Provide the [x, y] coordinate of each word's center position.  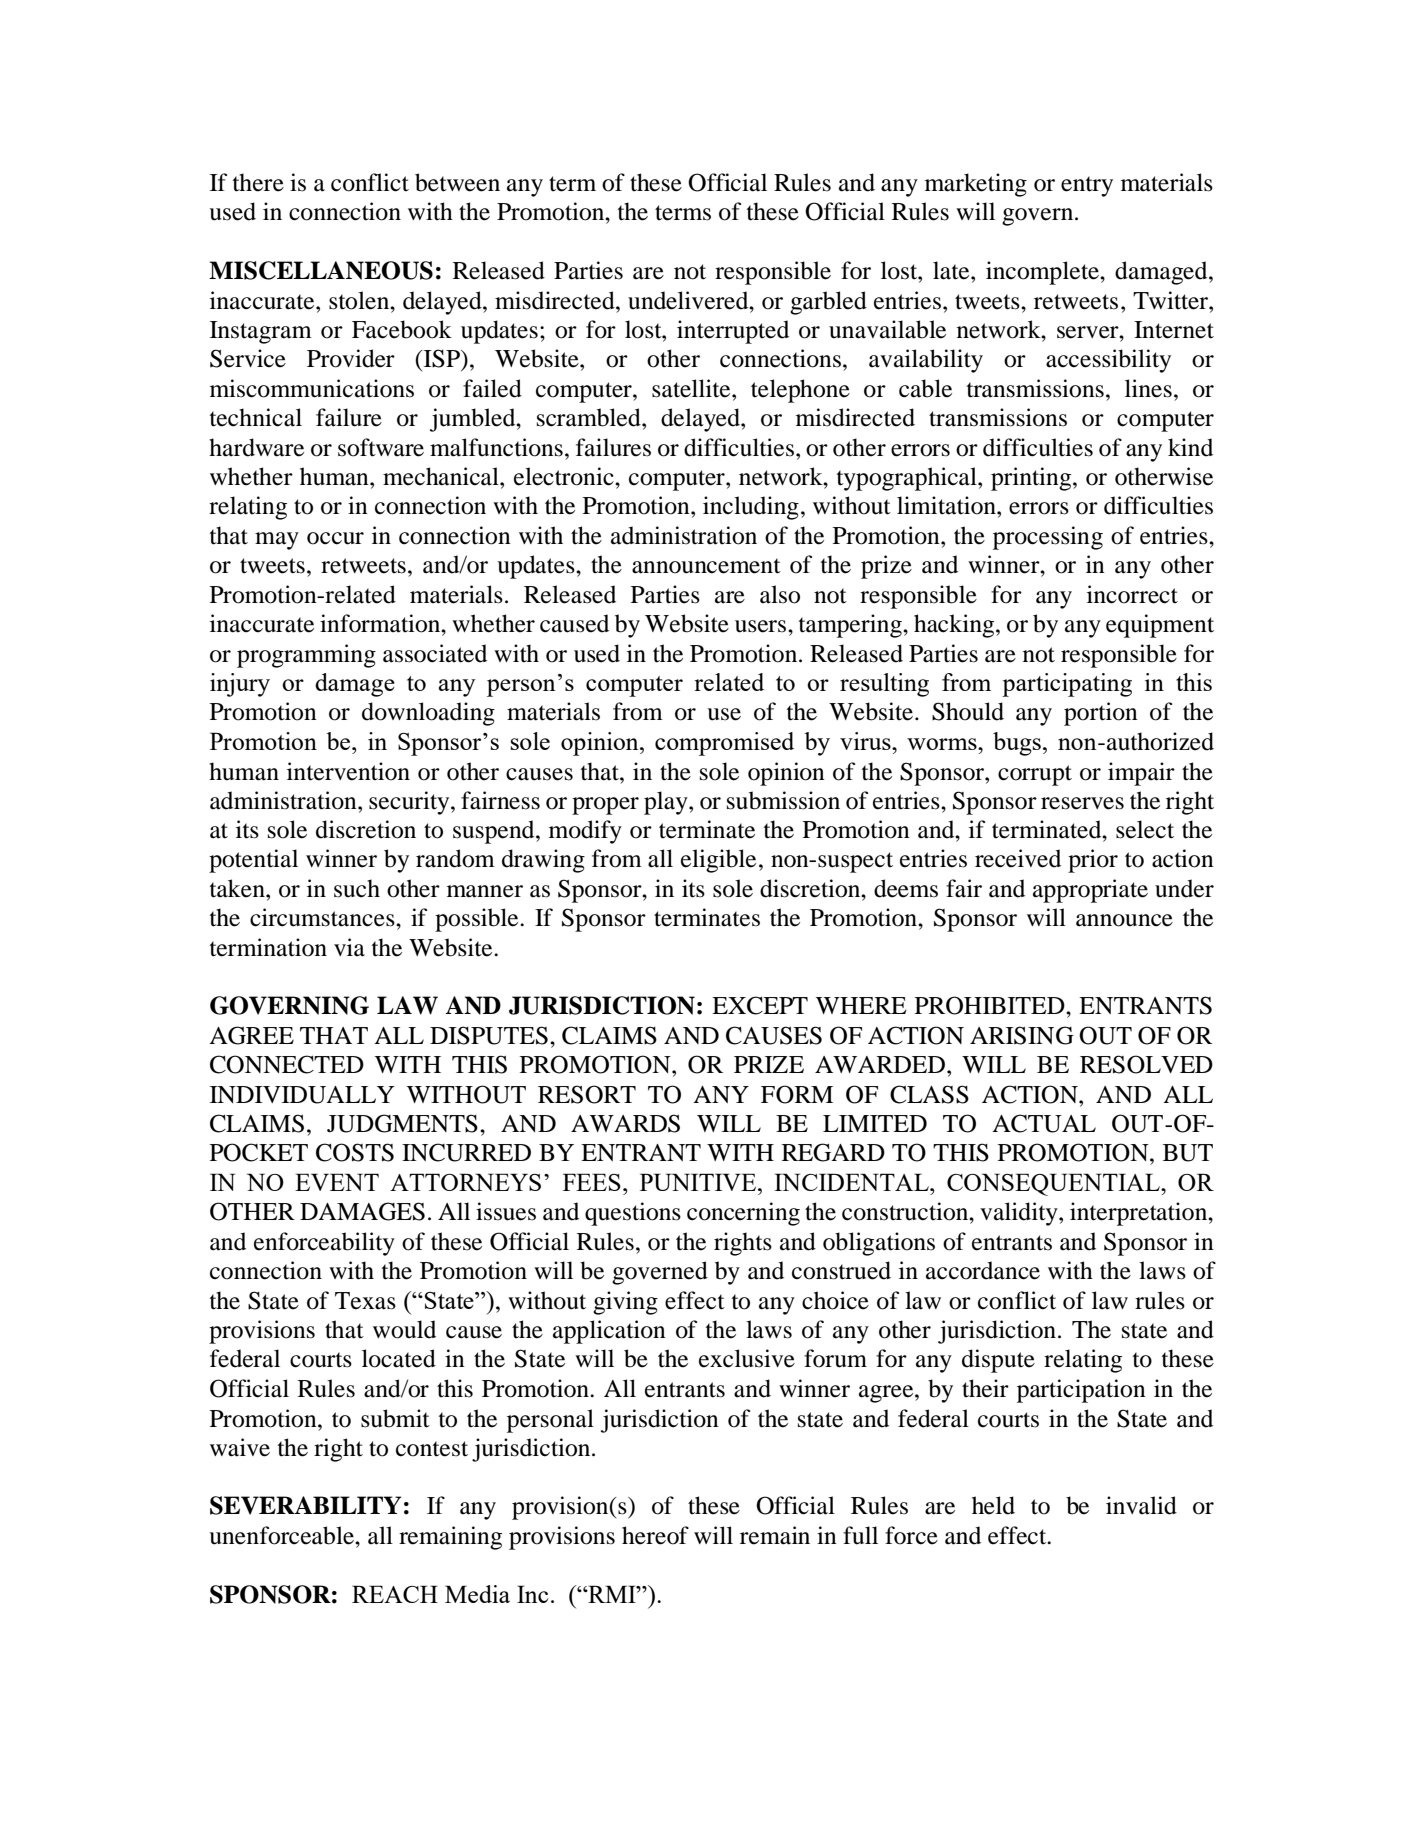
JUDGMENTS [402, 1123]
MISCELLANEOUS [321, 270]
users [760, 626]
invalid [1141, 1505]
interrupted [733, 332]
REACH [395, 1594]
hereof [655, 1535]
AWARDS [625, 1123]
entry [1087, 186]
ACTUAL [1044, 1123]
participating [1067, 685]
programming [306, 656]
